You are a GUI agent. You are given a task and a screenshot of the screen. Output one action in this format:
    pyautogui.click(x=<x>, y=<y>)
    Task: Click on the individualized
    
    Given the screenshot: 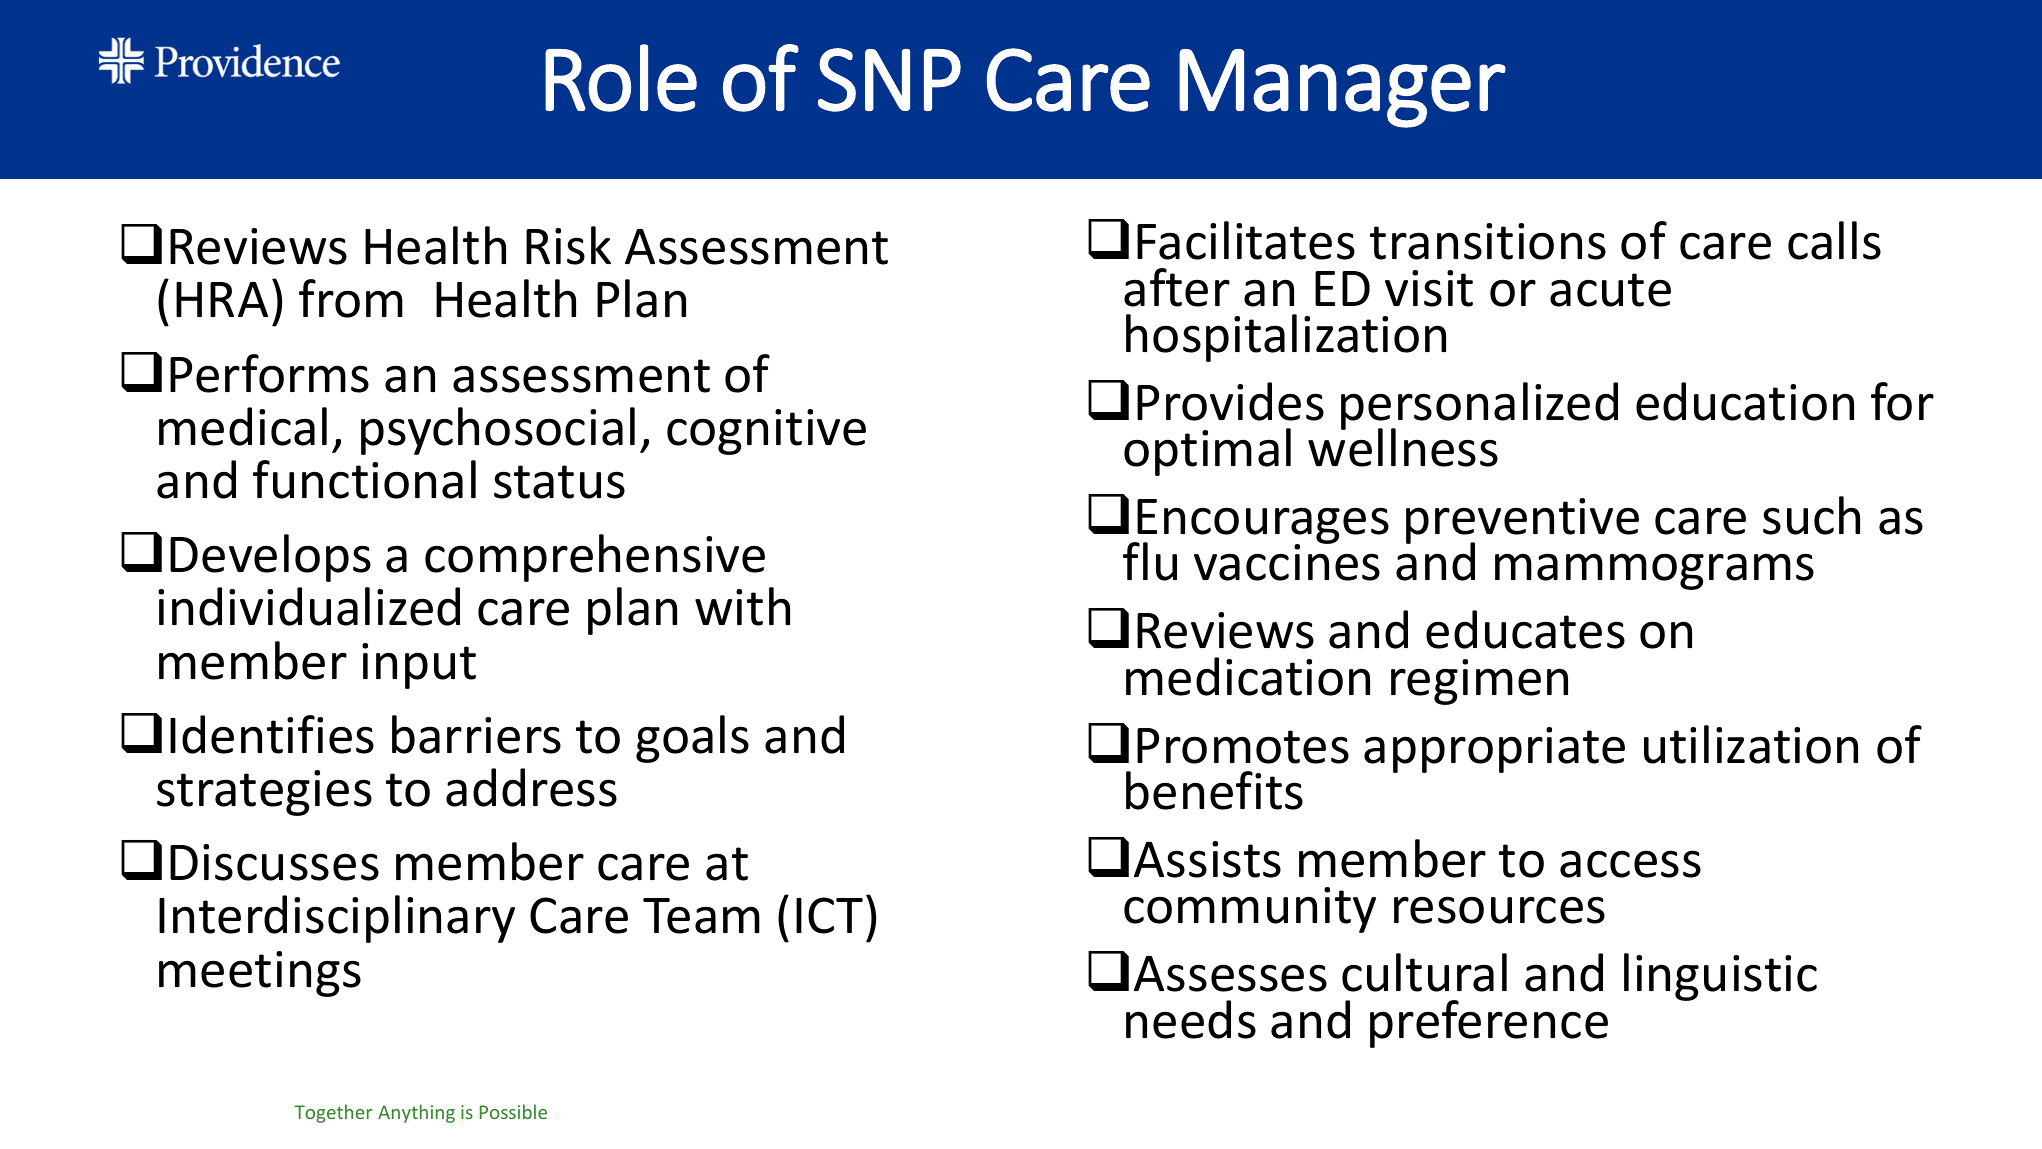 What is the action you would take?
    pyautogui.click(x=309, y=606)
